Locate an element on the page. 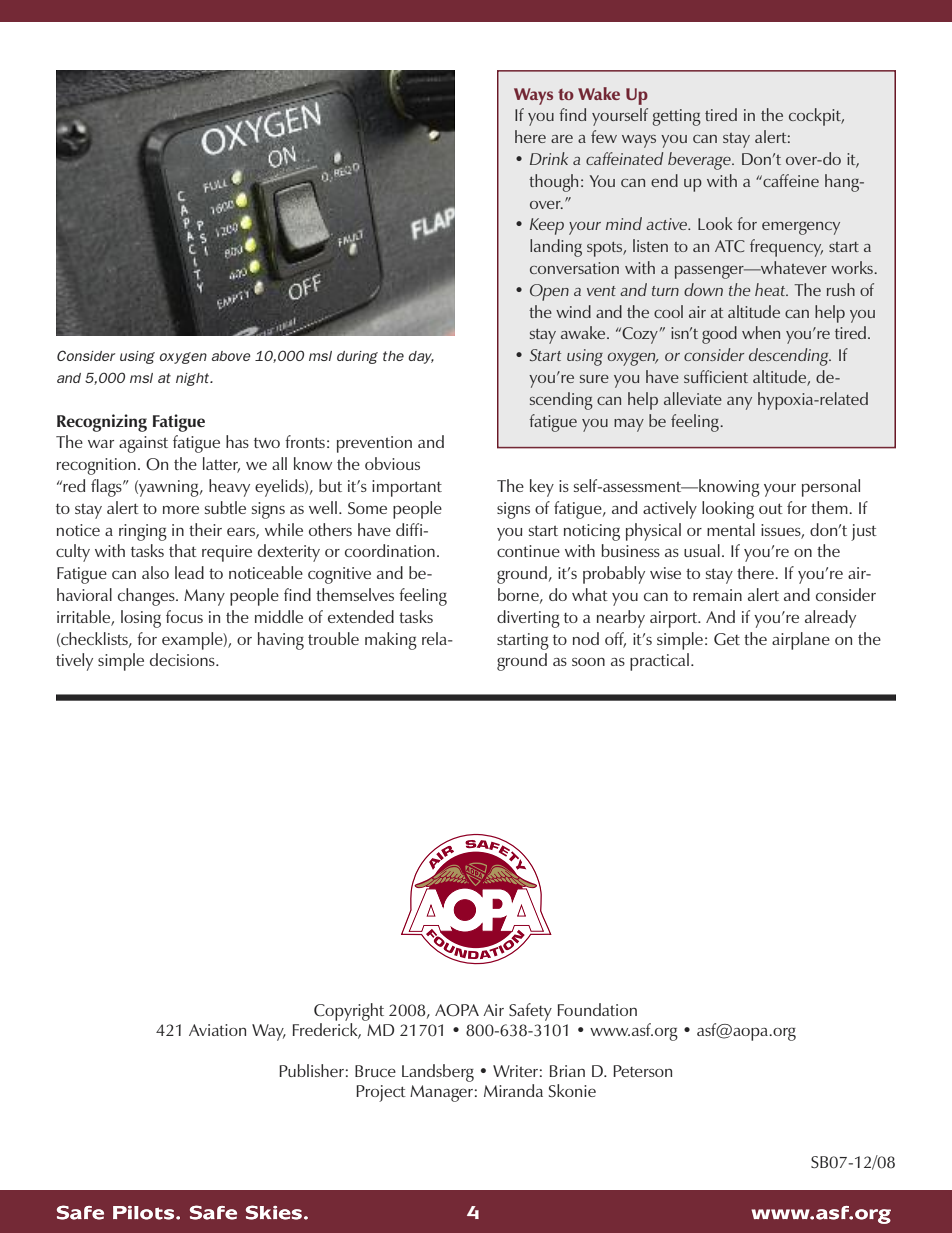 The height and width of the image is (1233, 952). Manager is located at coordinates (441, 1093).
